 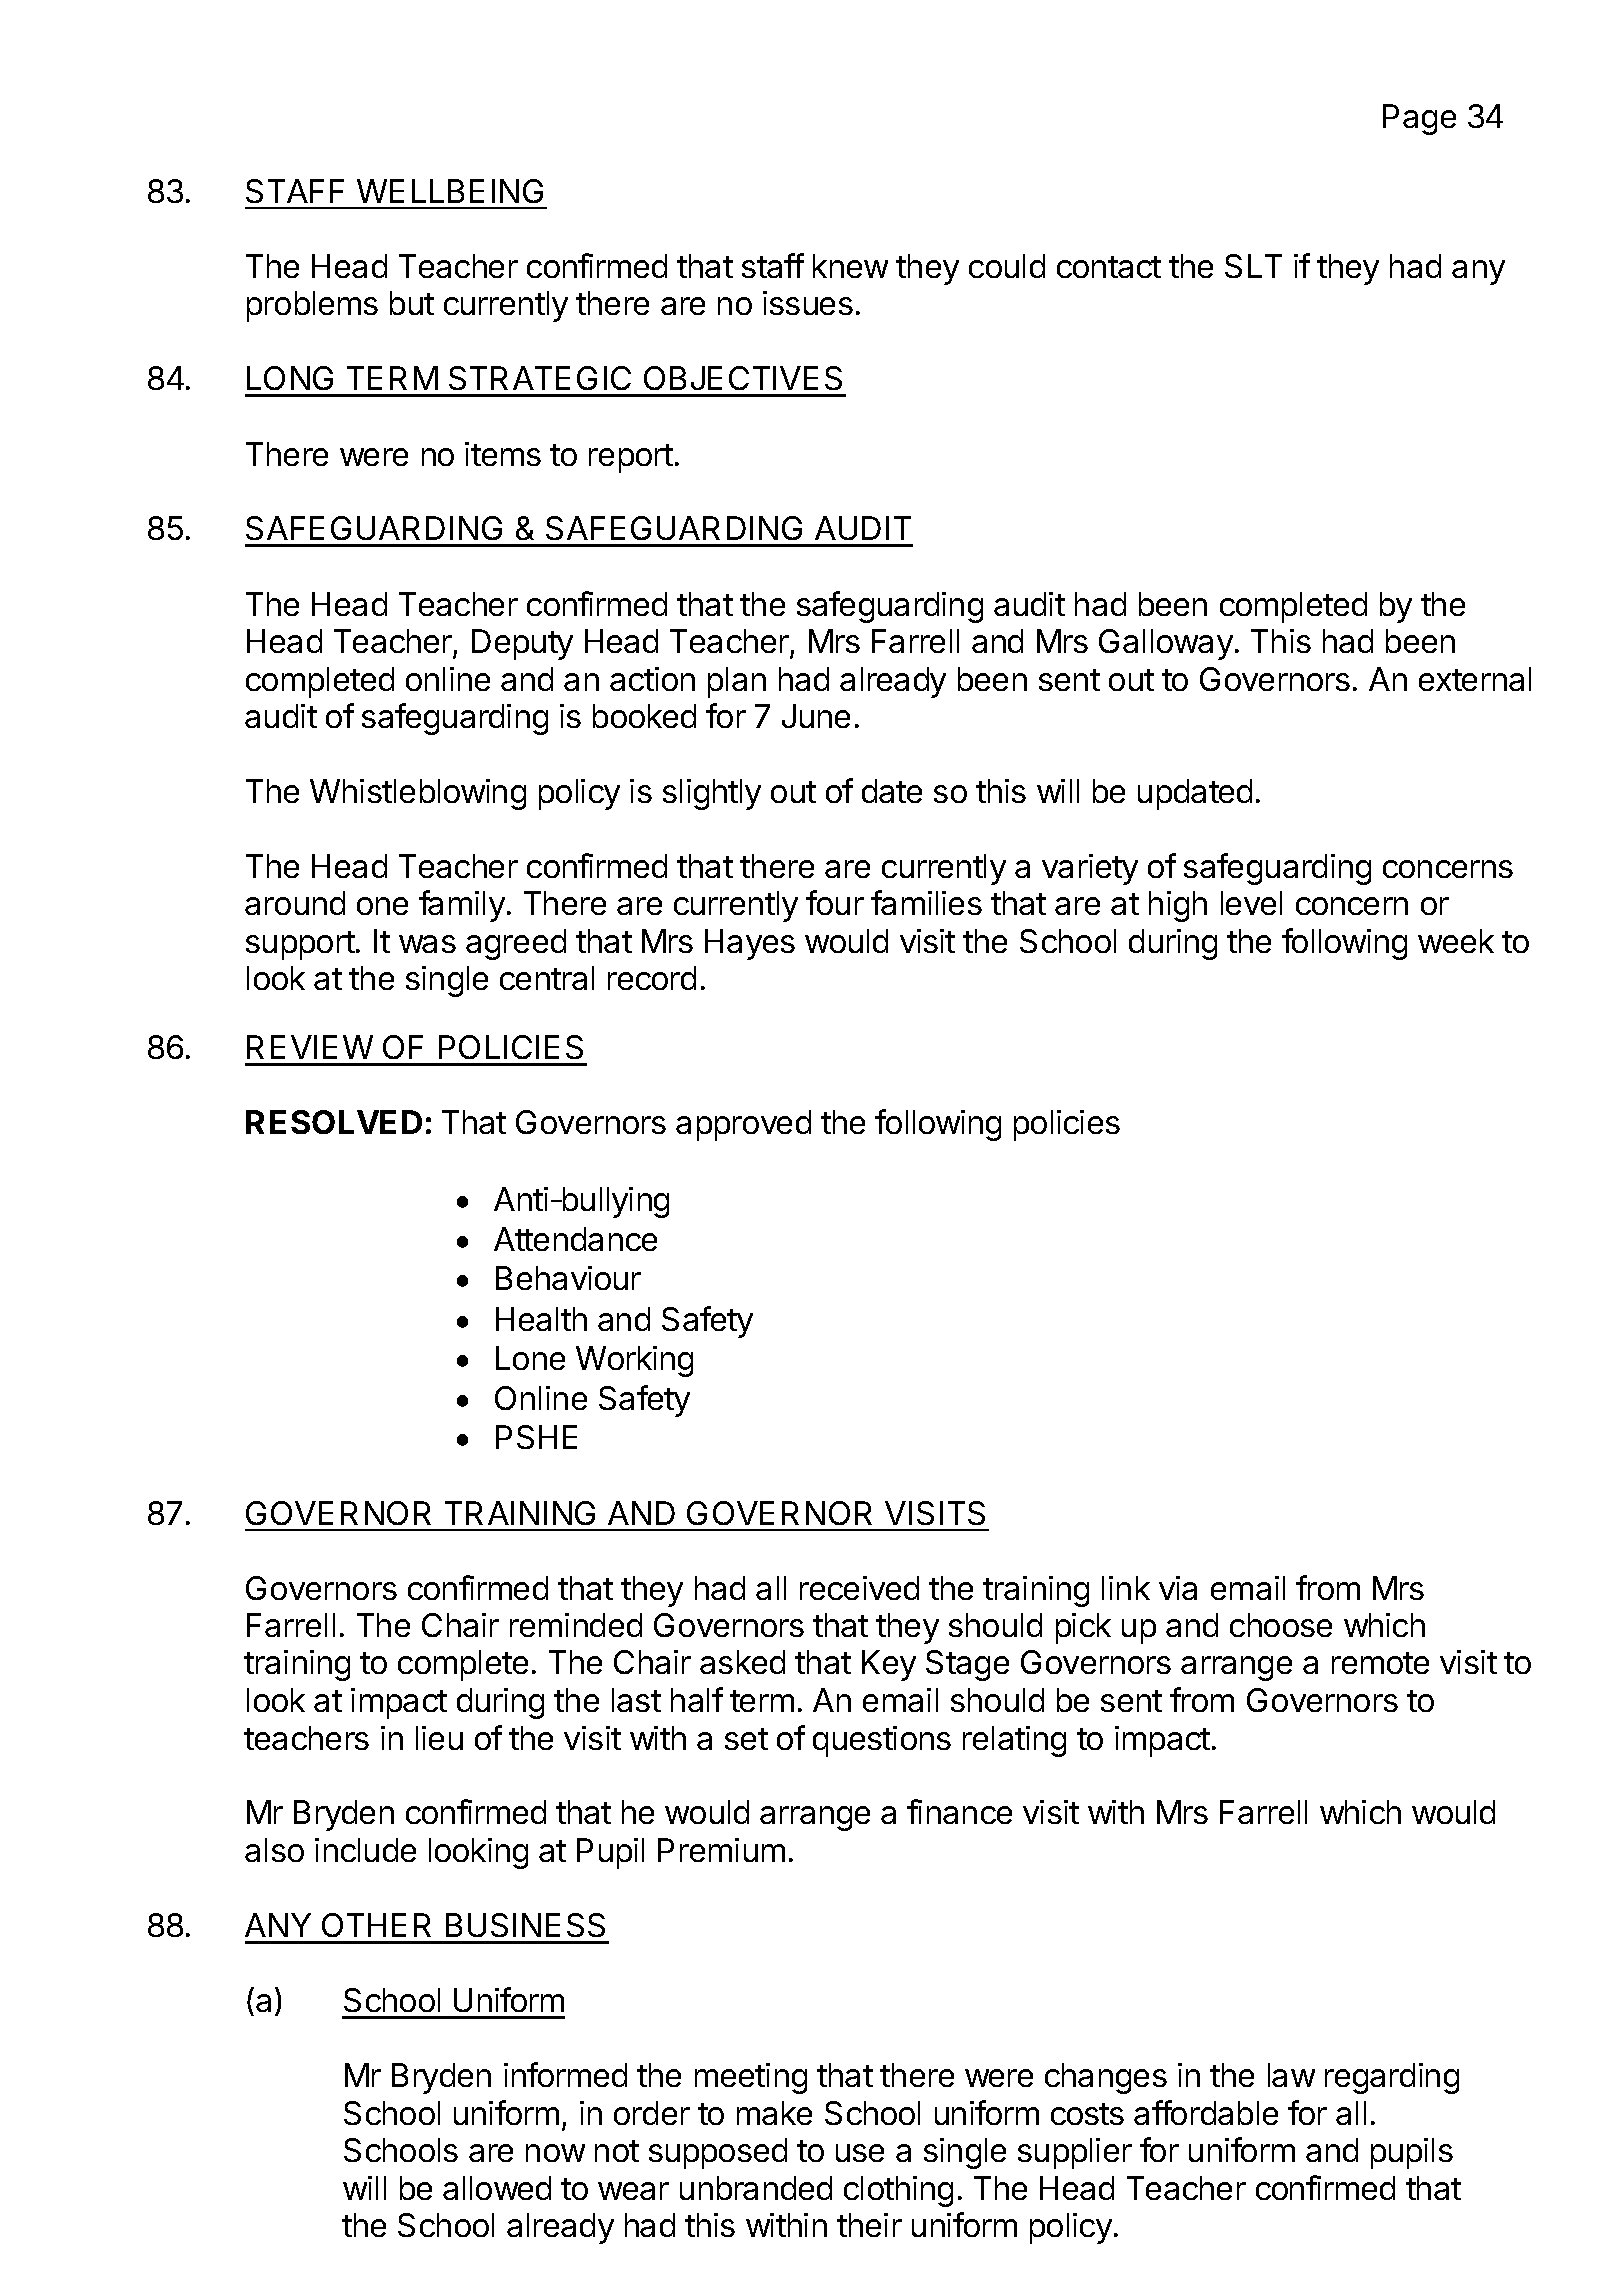 What do you see at coordinates (450, 191) in the screenshot?
I see `WELLBEING` at bounding box center [450, 191].
